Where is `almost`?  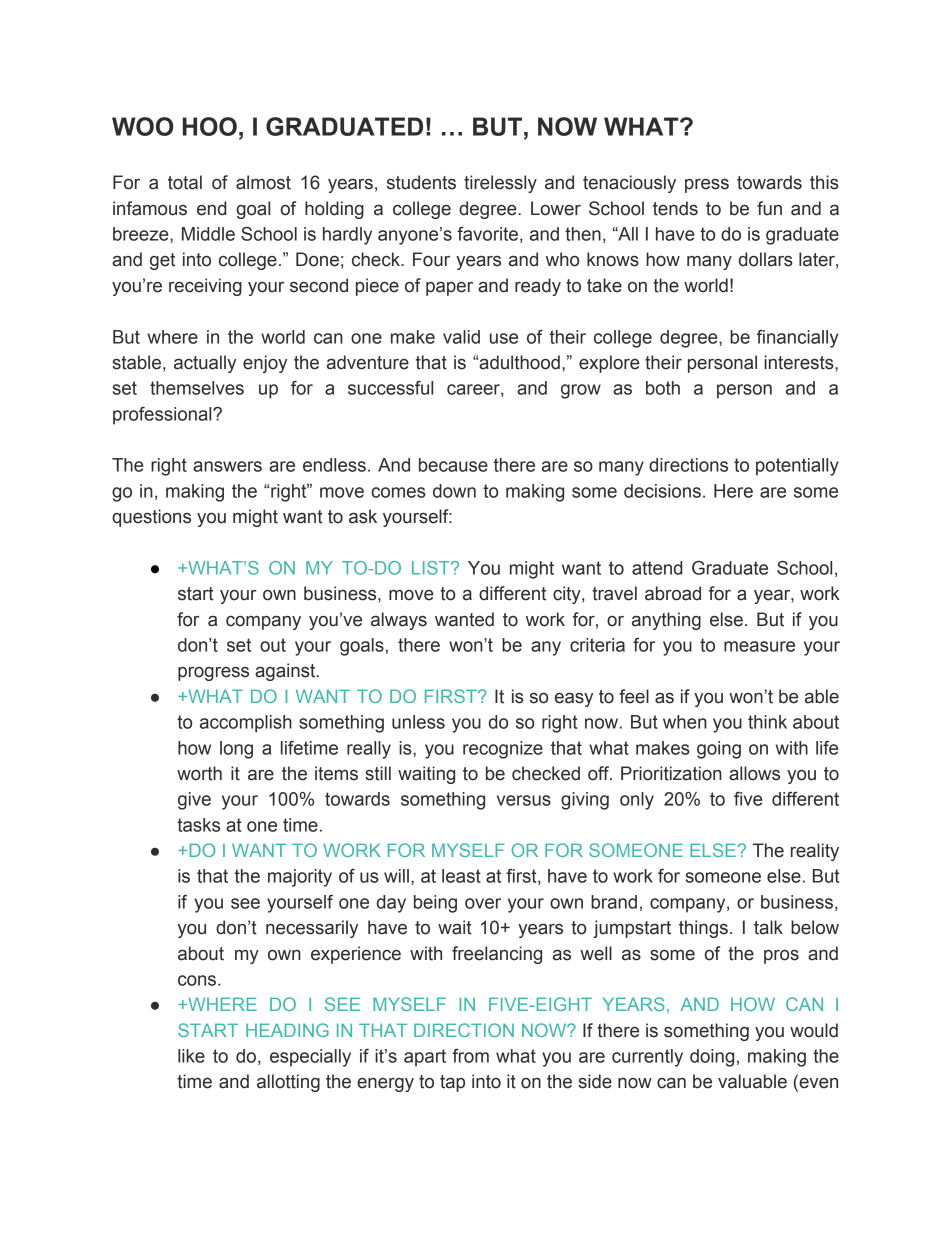 almost is located at coordinates (263, 182).
